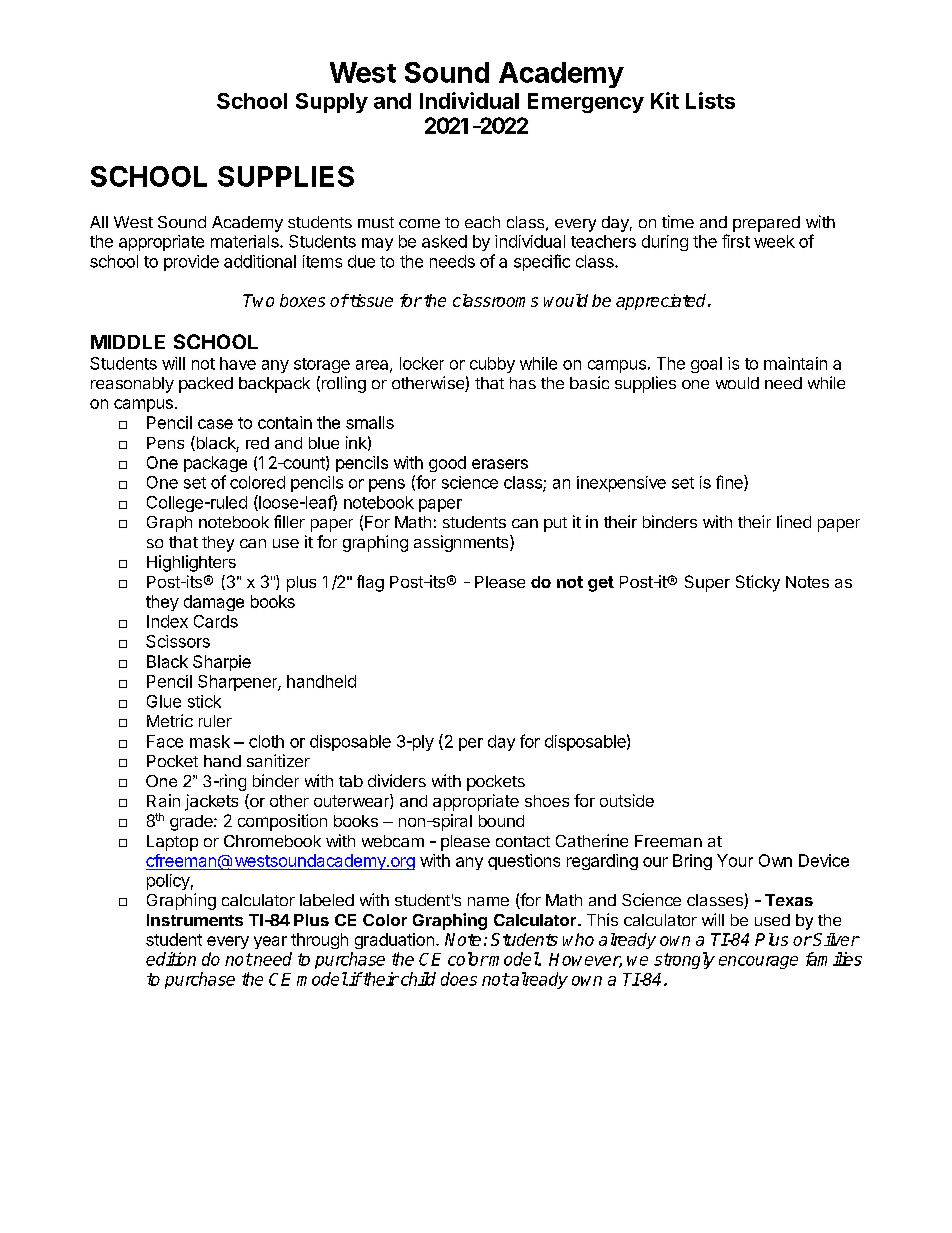  I want to click on Highlighters, so click(191, 563).
